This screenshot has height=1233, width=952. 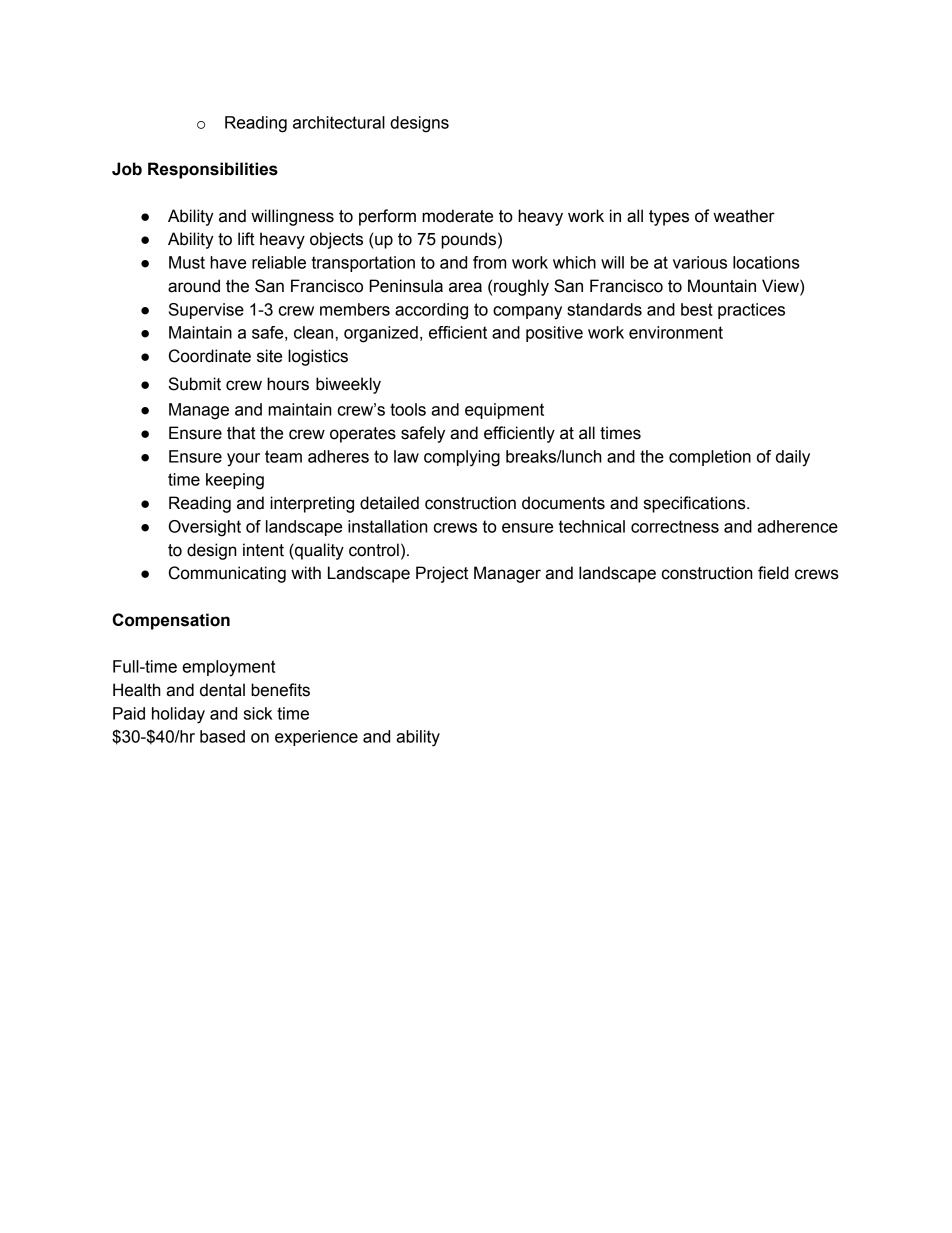 What do you see at coordinates (339, 122) in the screenshot?
I see `architectural` at bounding box center [339, 122].
